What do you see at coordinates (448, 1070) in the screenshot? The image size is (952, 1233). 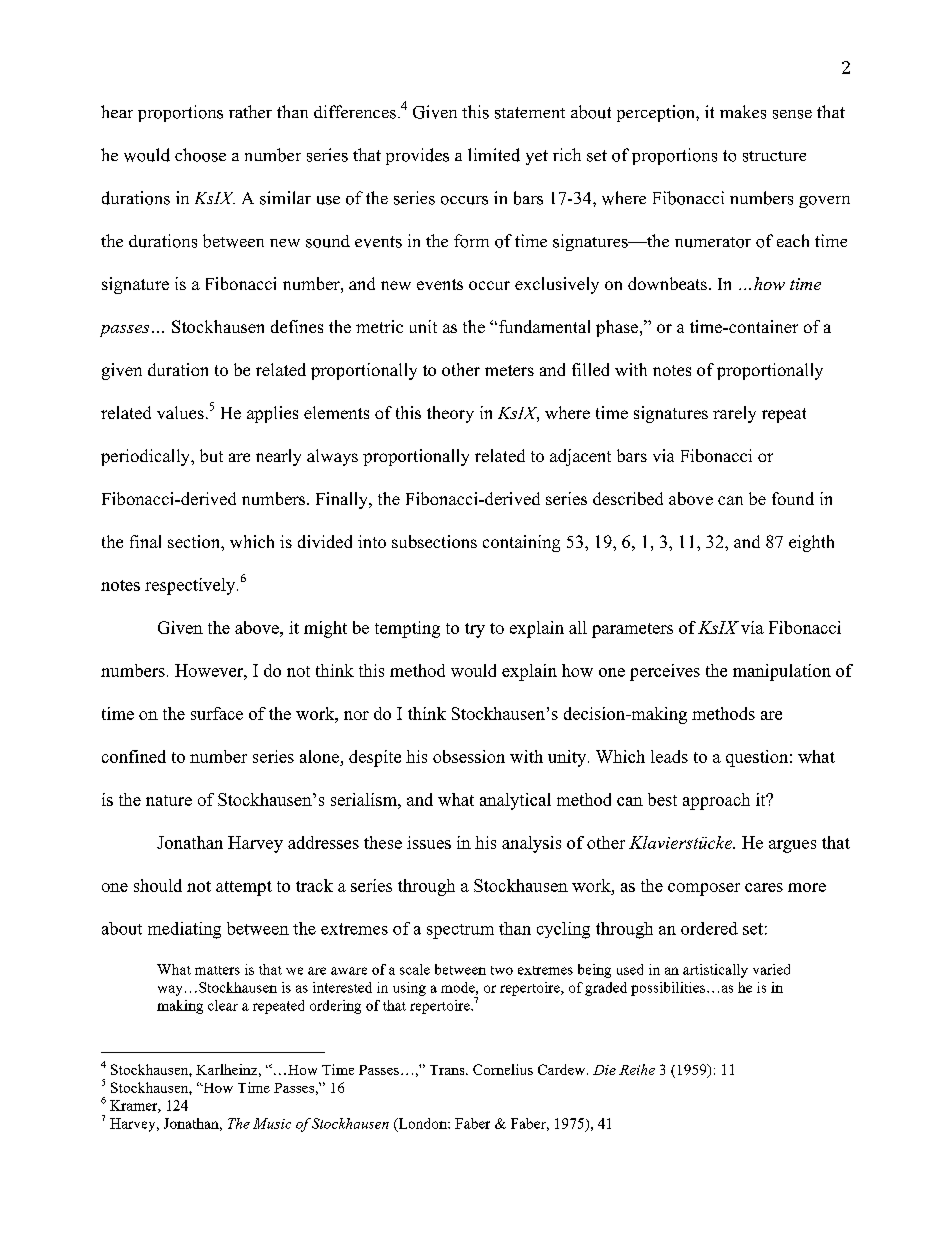 I see `Trans` at bounding box center [448, 1070].
